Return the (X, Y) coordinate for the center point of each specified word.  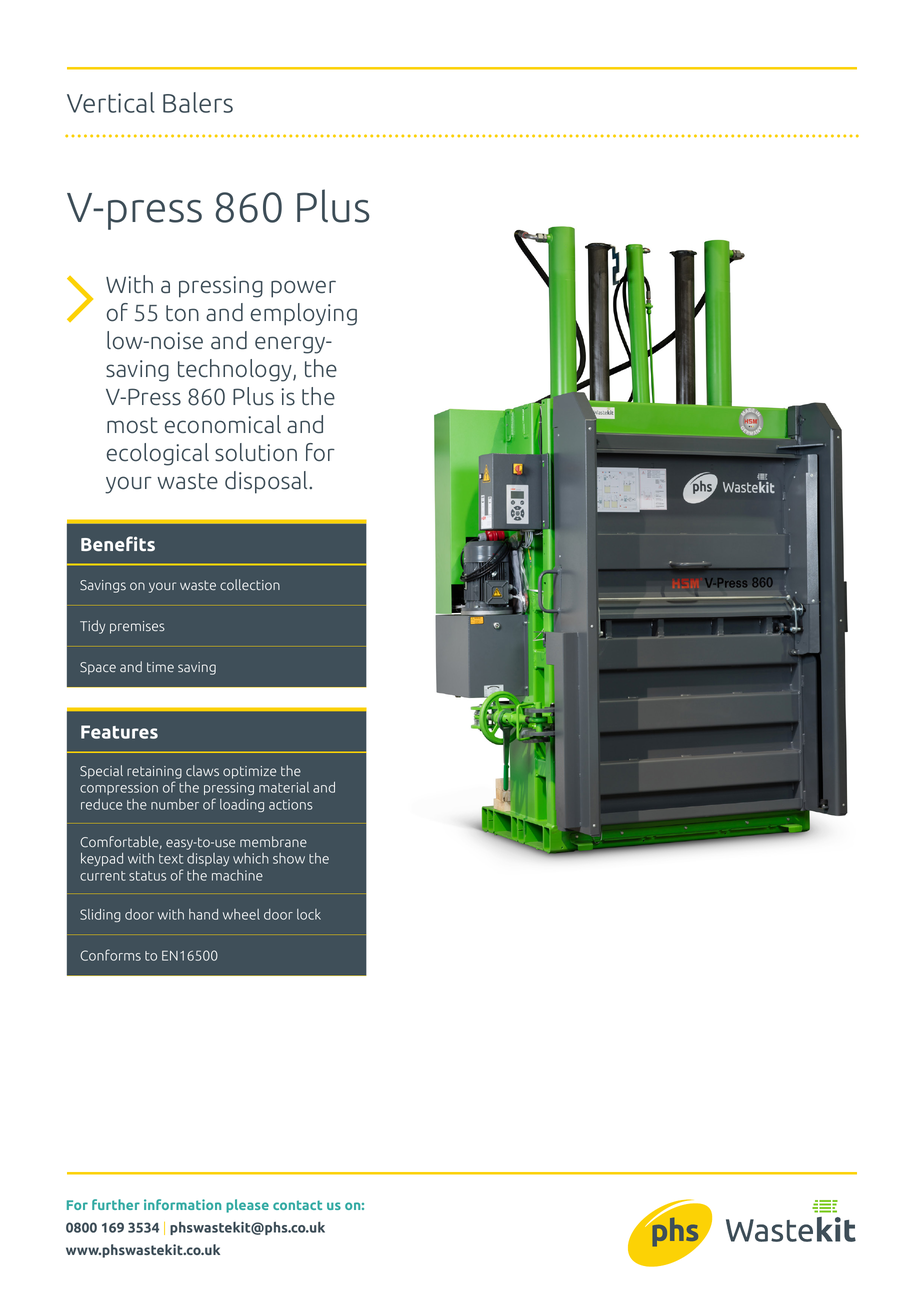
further (116, 1204)
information (182, 1204)
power (303, 289)
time (160, 667)
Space (98, 668)
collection (250, 584)
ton (182, 313)
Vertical (111, 102)
